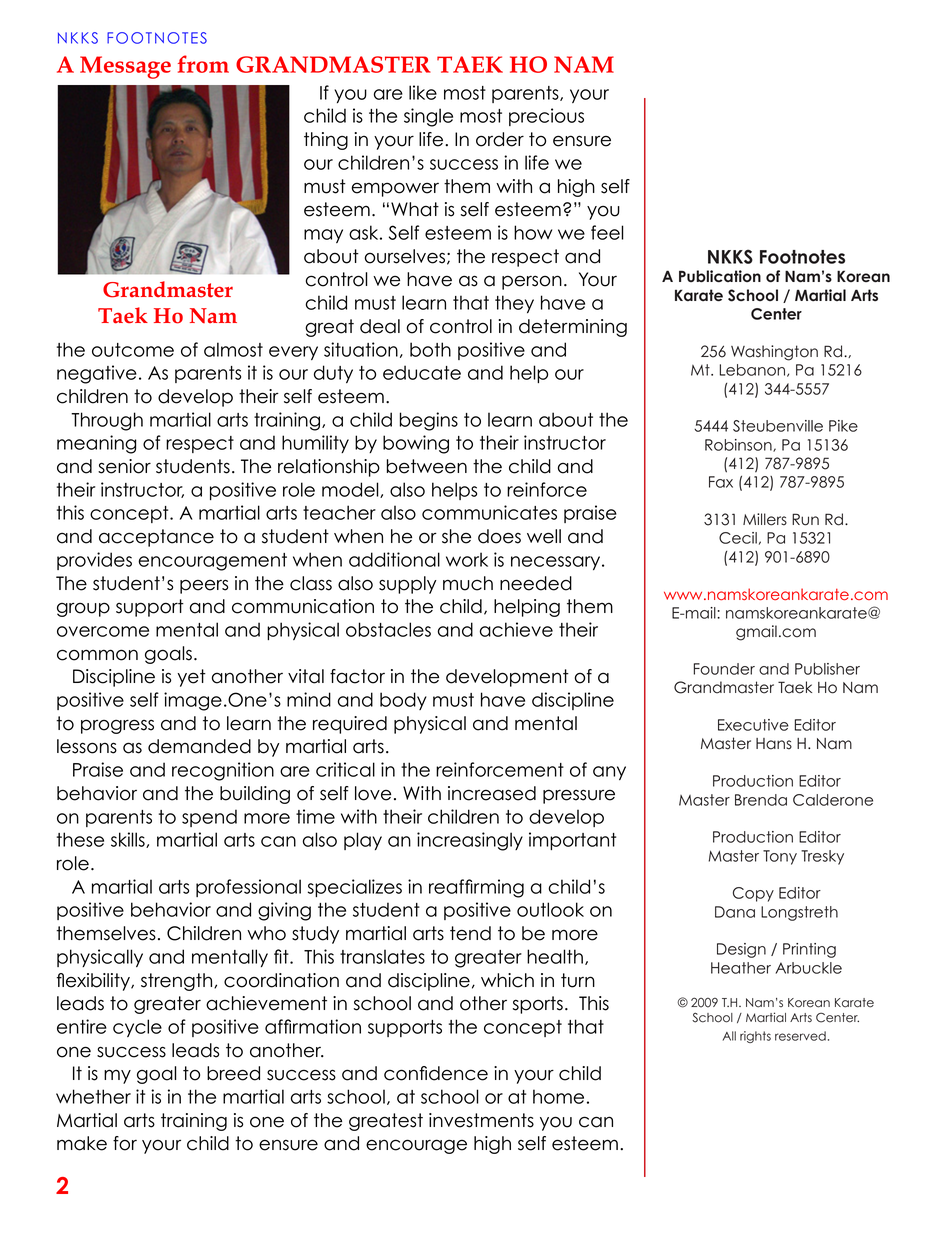 The width and height of the image is (952, 1233). What do you see at coordinates (423, 92) in the image?
I see `like` at bounding box center [423, 92].
